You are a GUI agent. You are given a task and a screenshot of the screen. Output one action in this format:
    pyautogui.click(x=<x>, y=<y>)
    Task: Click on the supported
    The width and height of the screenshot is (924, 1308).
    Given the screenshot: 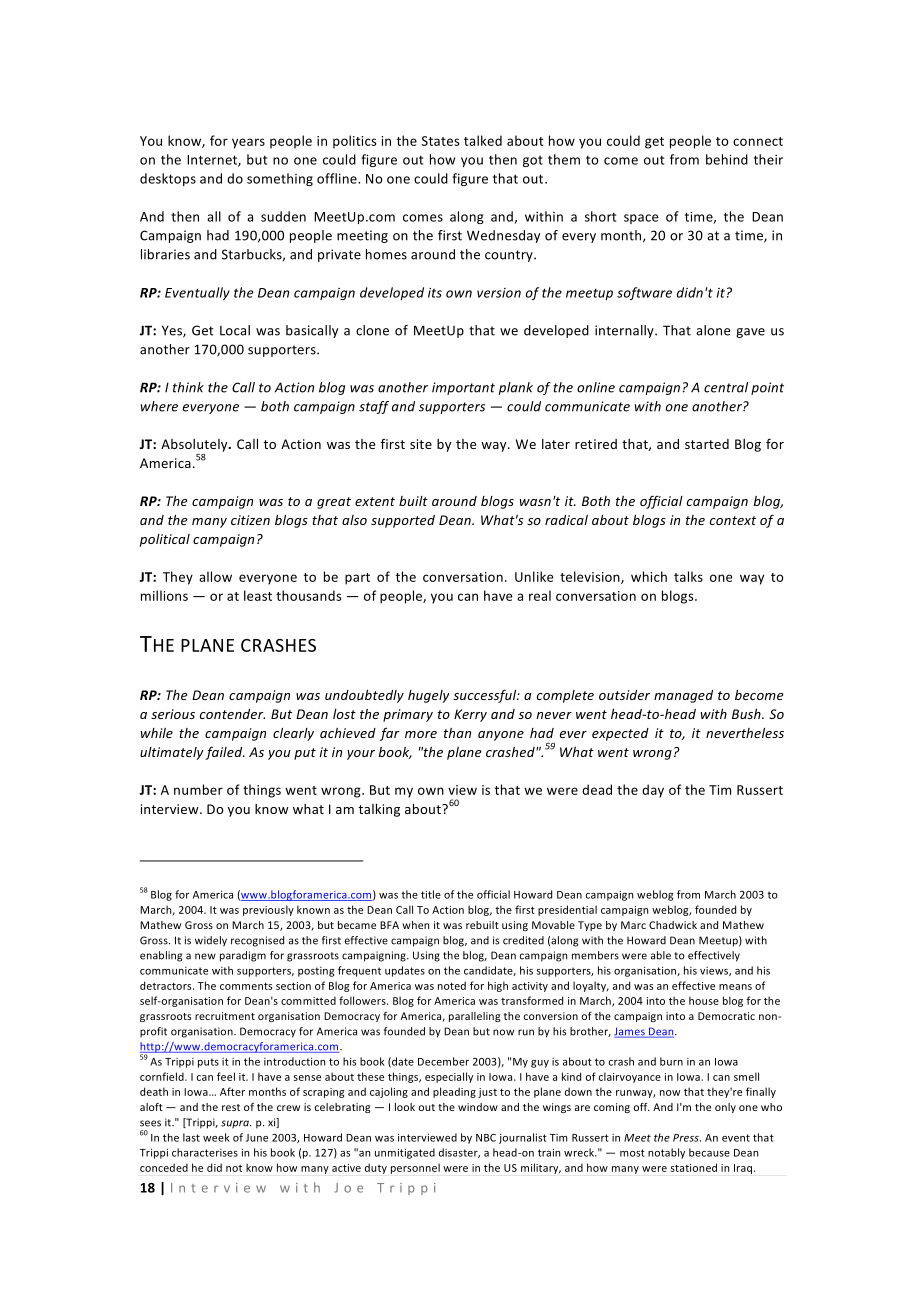 What is the action you would take?
    pyautogui.click(x=403, y=521)
